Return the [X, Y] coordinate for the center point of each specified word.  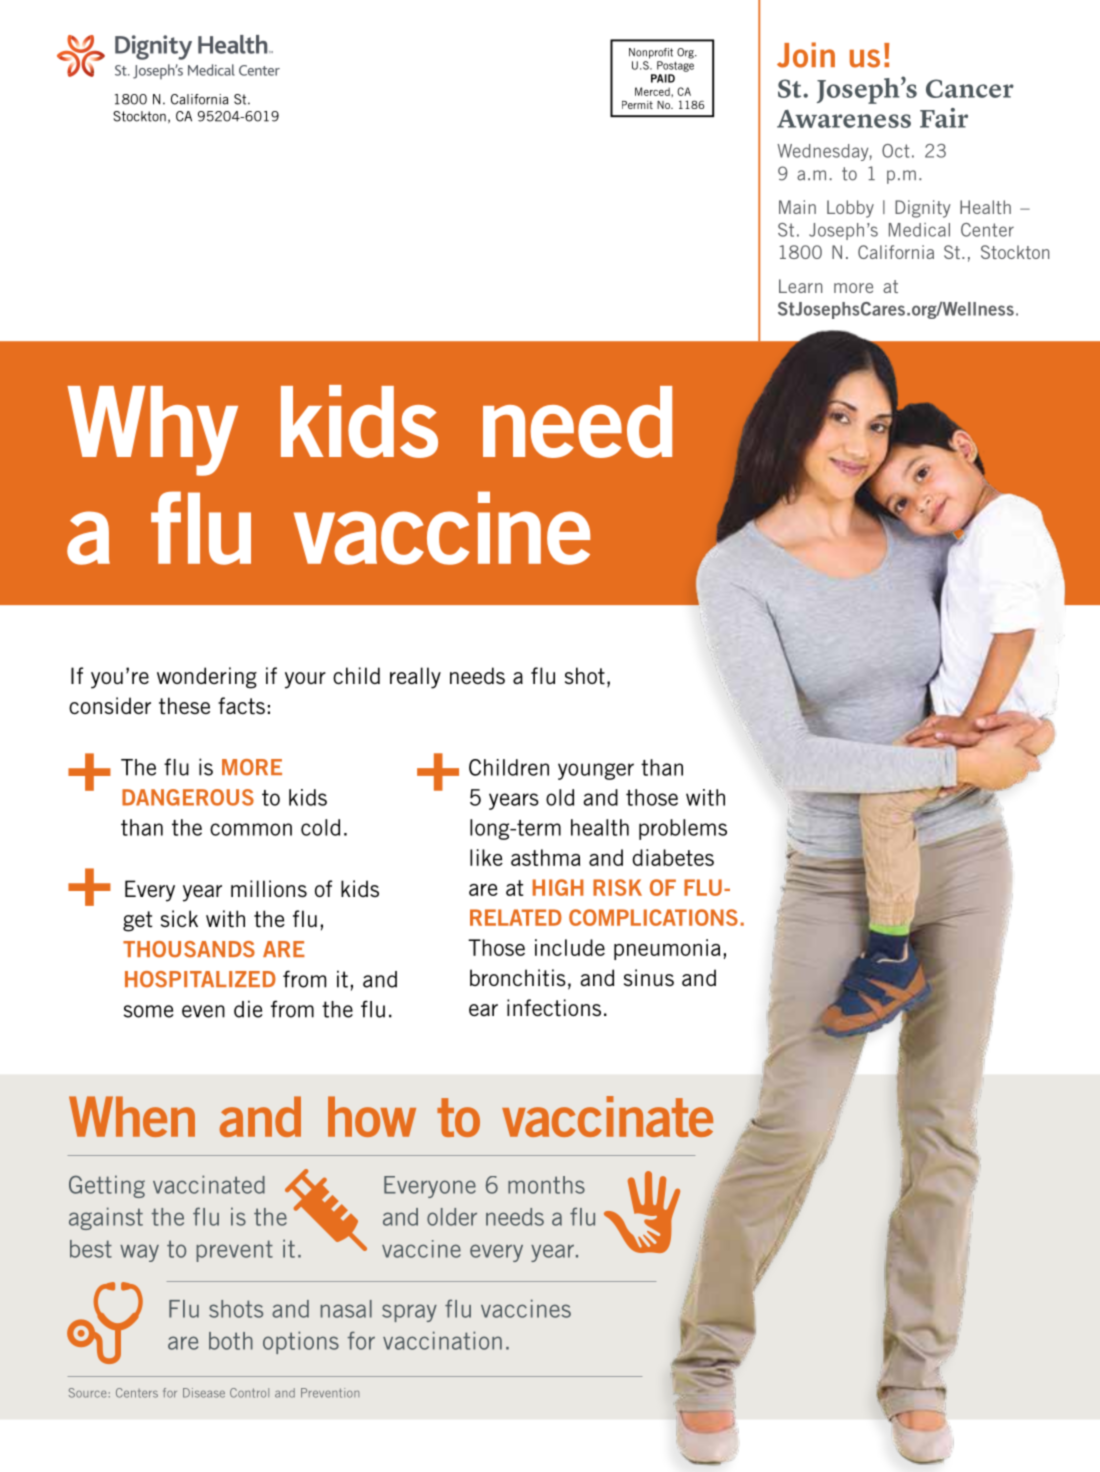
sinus [649, 977]
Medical [919, 230]
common [251, 829]
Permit [637, 105]
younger [596, 771]
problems [683, 829]
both [231, 1341]
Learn [800, 286]
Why [152, 431]
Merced [653, 91]
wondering [207, 678]
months [546, 1185]
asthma [545, 857]
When [132, 1116]
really [415, 678]
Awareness [844, 118]
